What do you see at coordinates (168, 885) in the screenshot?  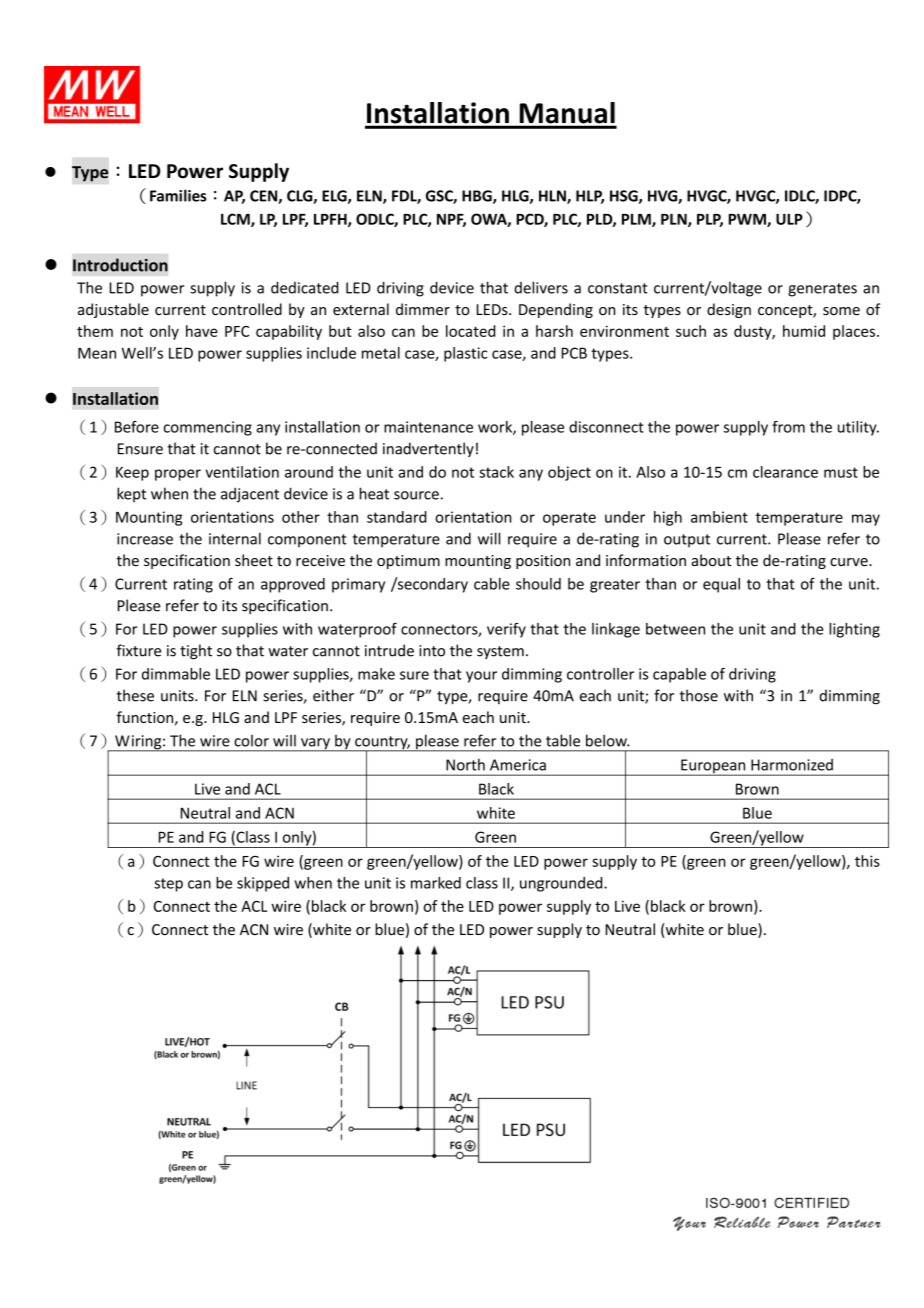 I see `step` at bounding box center [168, 885].
